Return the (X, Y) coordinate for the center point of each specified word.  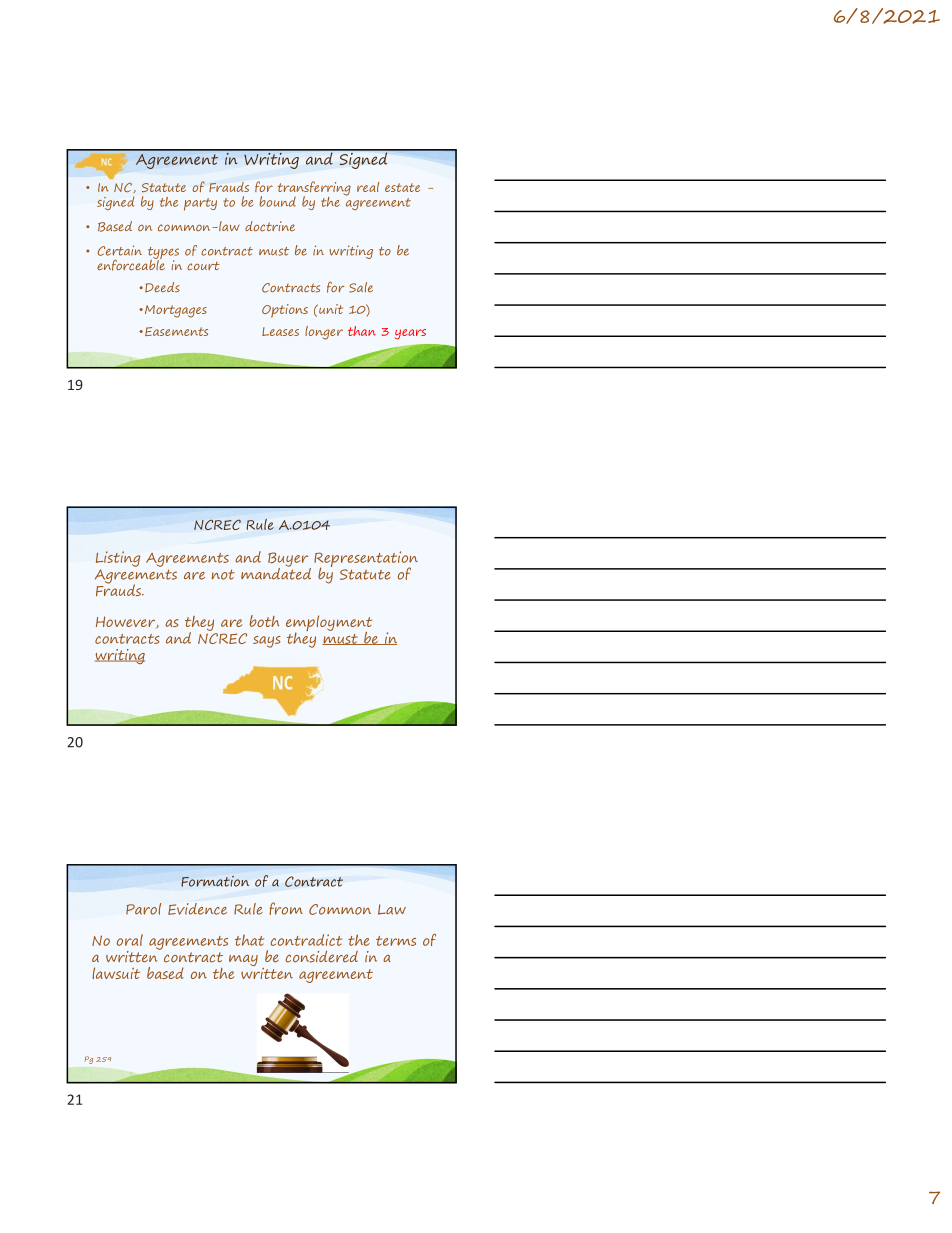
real (368, 187)
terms (396, 941)
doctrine (270, 226)
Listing (118, 559)
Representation (366, 560)
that (249, 940)
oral (130, 940)
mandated (276, 572)
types (163, 254)
